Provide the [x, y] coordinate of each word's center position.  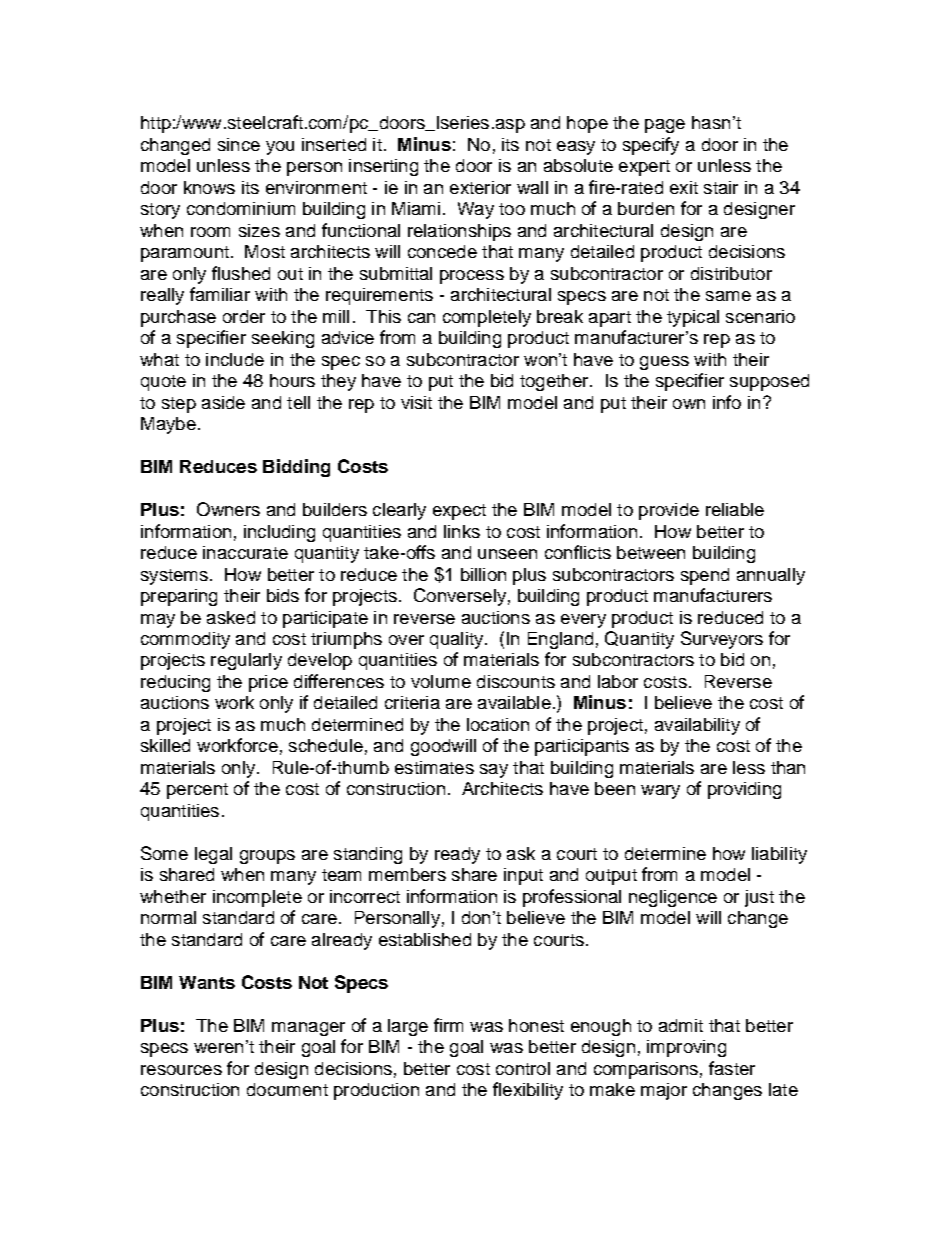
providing [744, 790]
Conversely [460, 597]
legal [213, 855]
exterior [480, 187]
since [239, 144]
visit [416, 402]
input [523, 876]
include [235, 359]
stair [721, 187]
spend [705, 576]
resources [181, 1070]
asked [231, 617]
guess [664, 363]
